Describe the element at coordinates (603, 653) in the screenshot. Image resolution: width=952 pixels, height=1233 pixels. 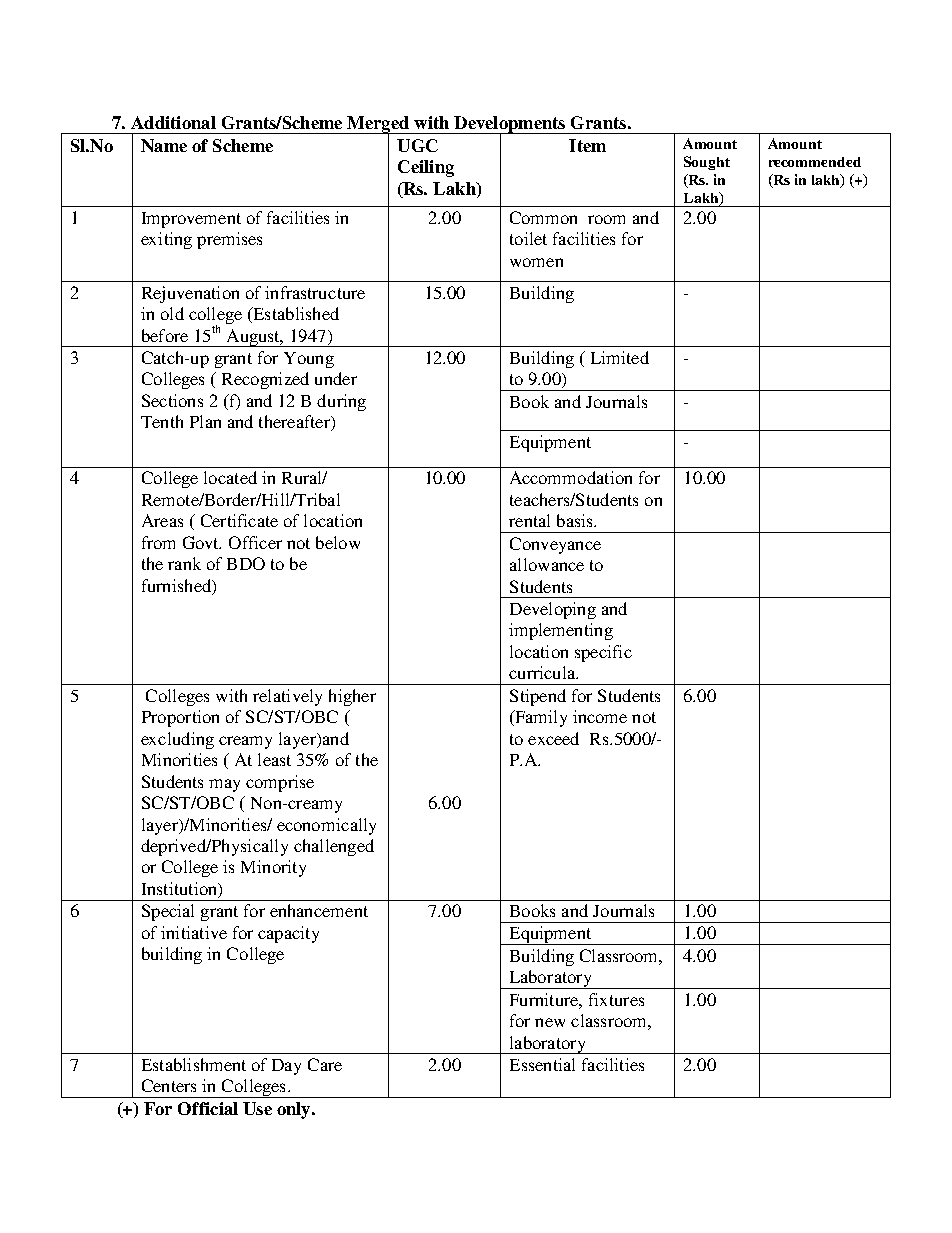
I see `specific` at that location.
